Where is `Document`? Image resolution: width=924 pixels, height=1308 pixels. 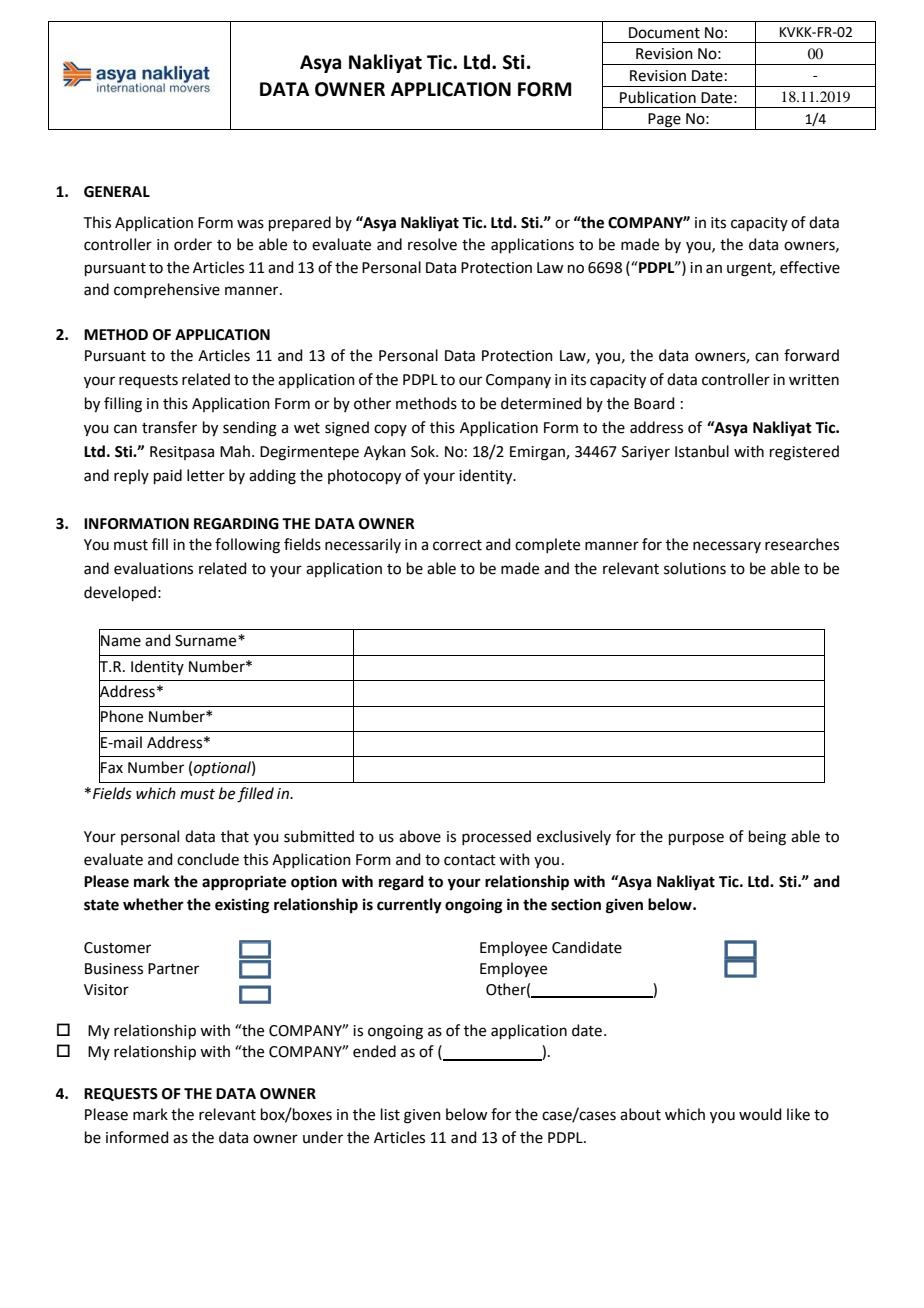 Document is located at coordinates (664, 33).
